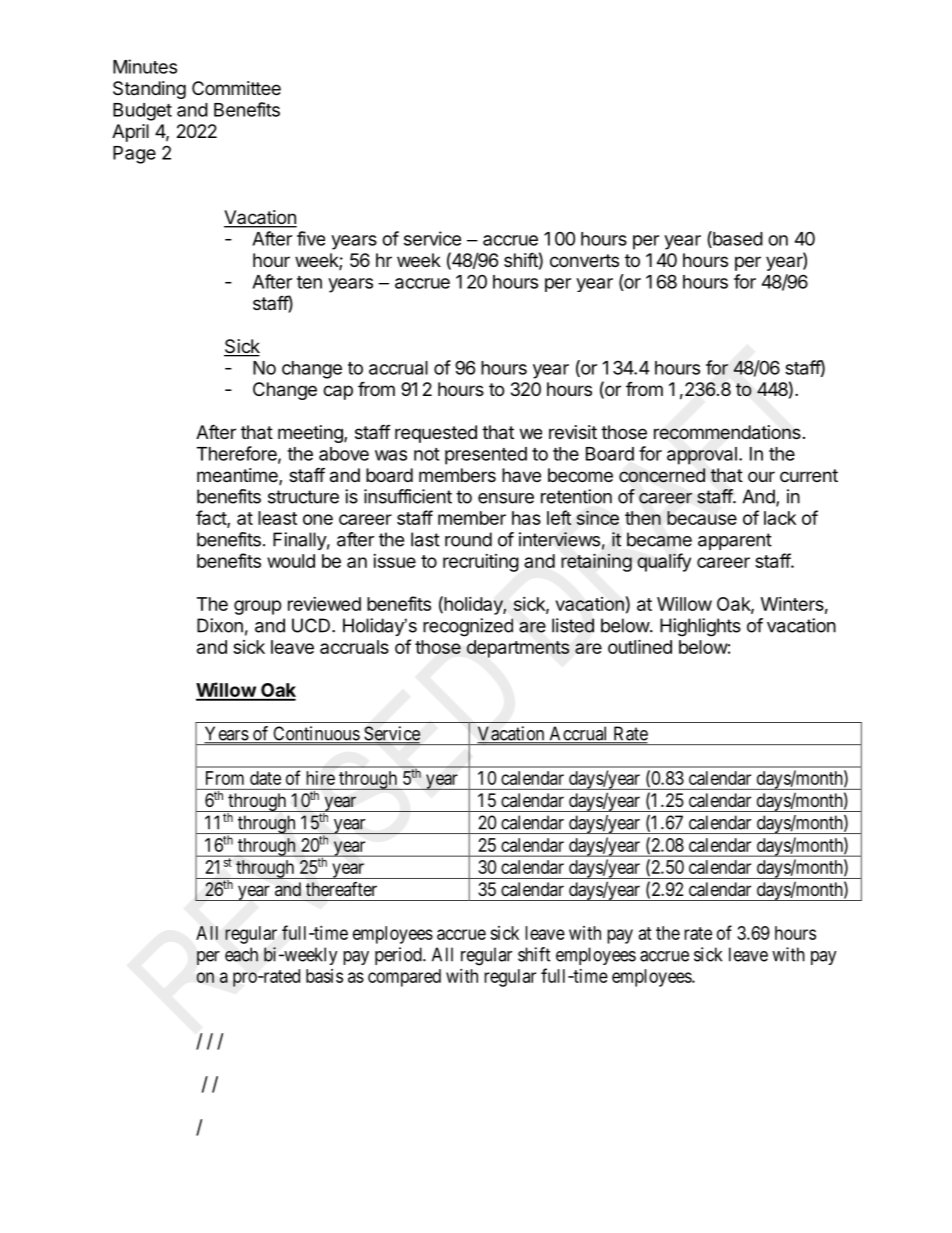 This screenshot has height=1233, width=952. I want to click on round, so click(468, 539).
